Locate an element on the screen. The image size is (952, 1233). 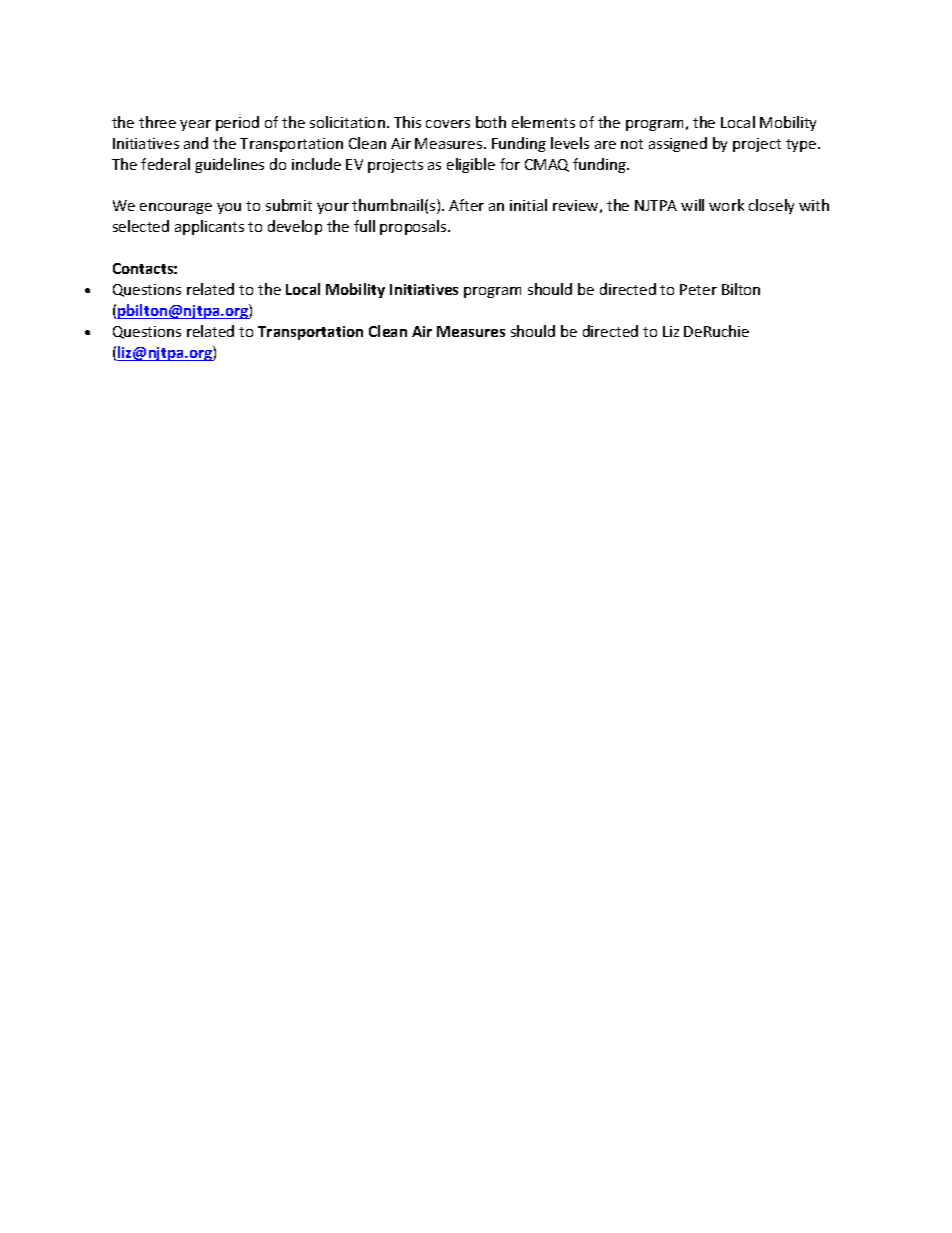
applicants is located at coordinates (209, 227).
